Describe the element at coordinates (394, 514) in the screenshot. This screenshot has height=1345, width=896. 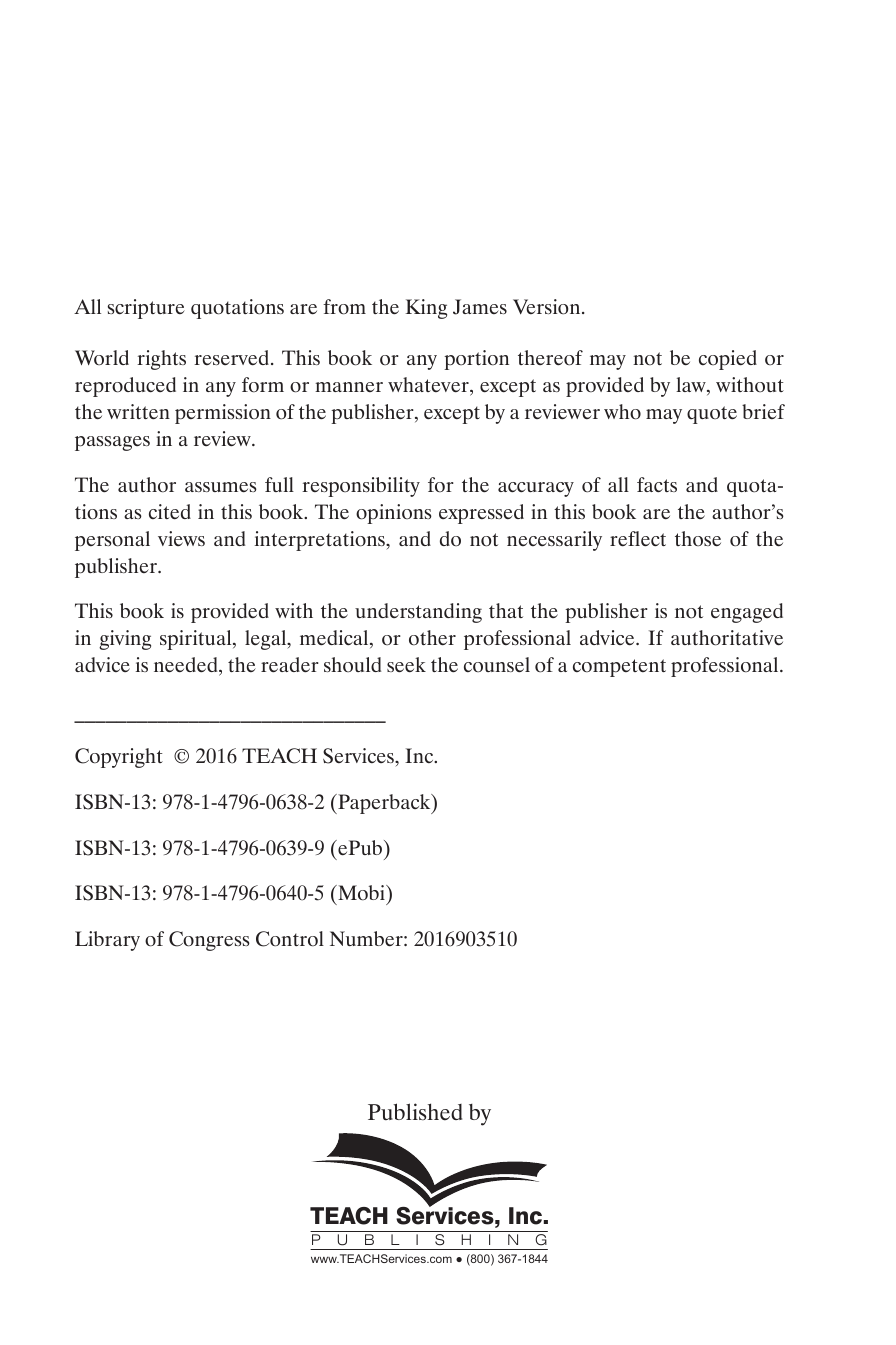
I see `opinions` at that location.
